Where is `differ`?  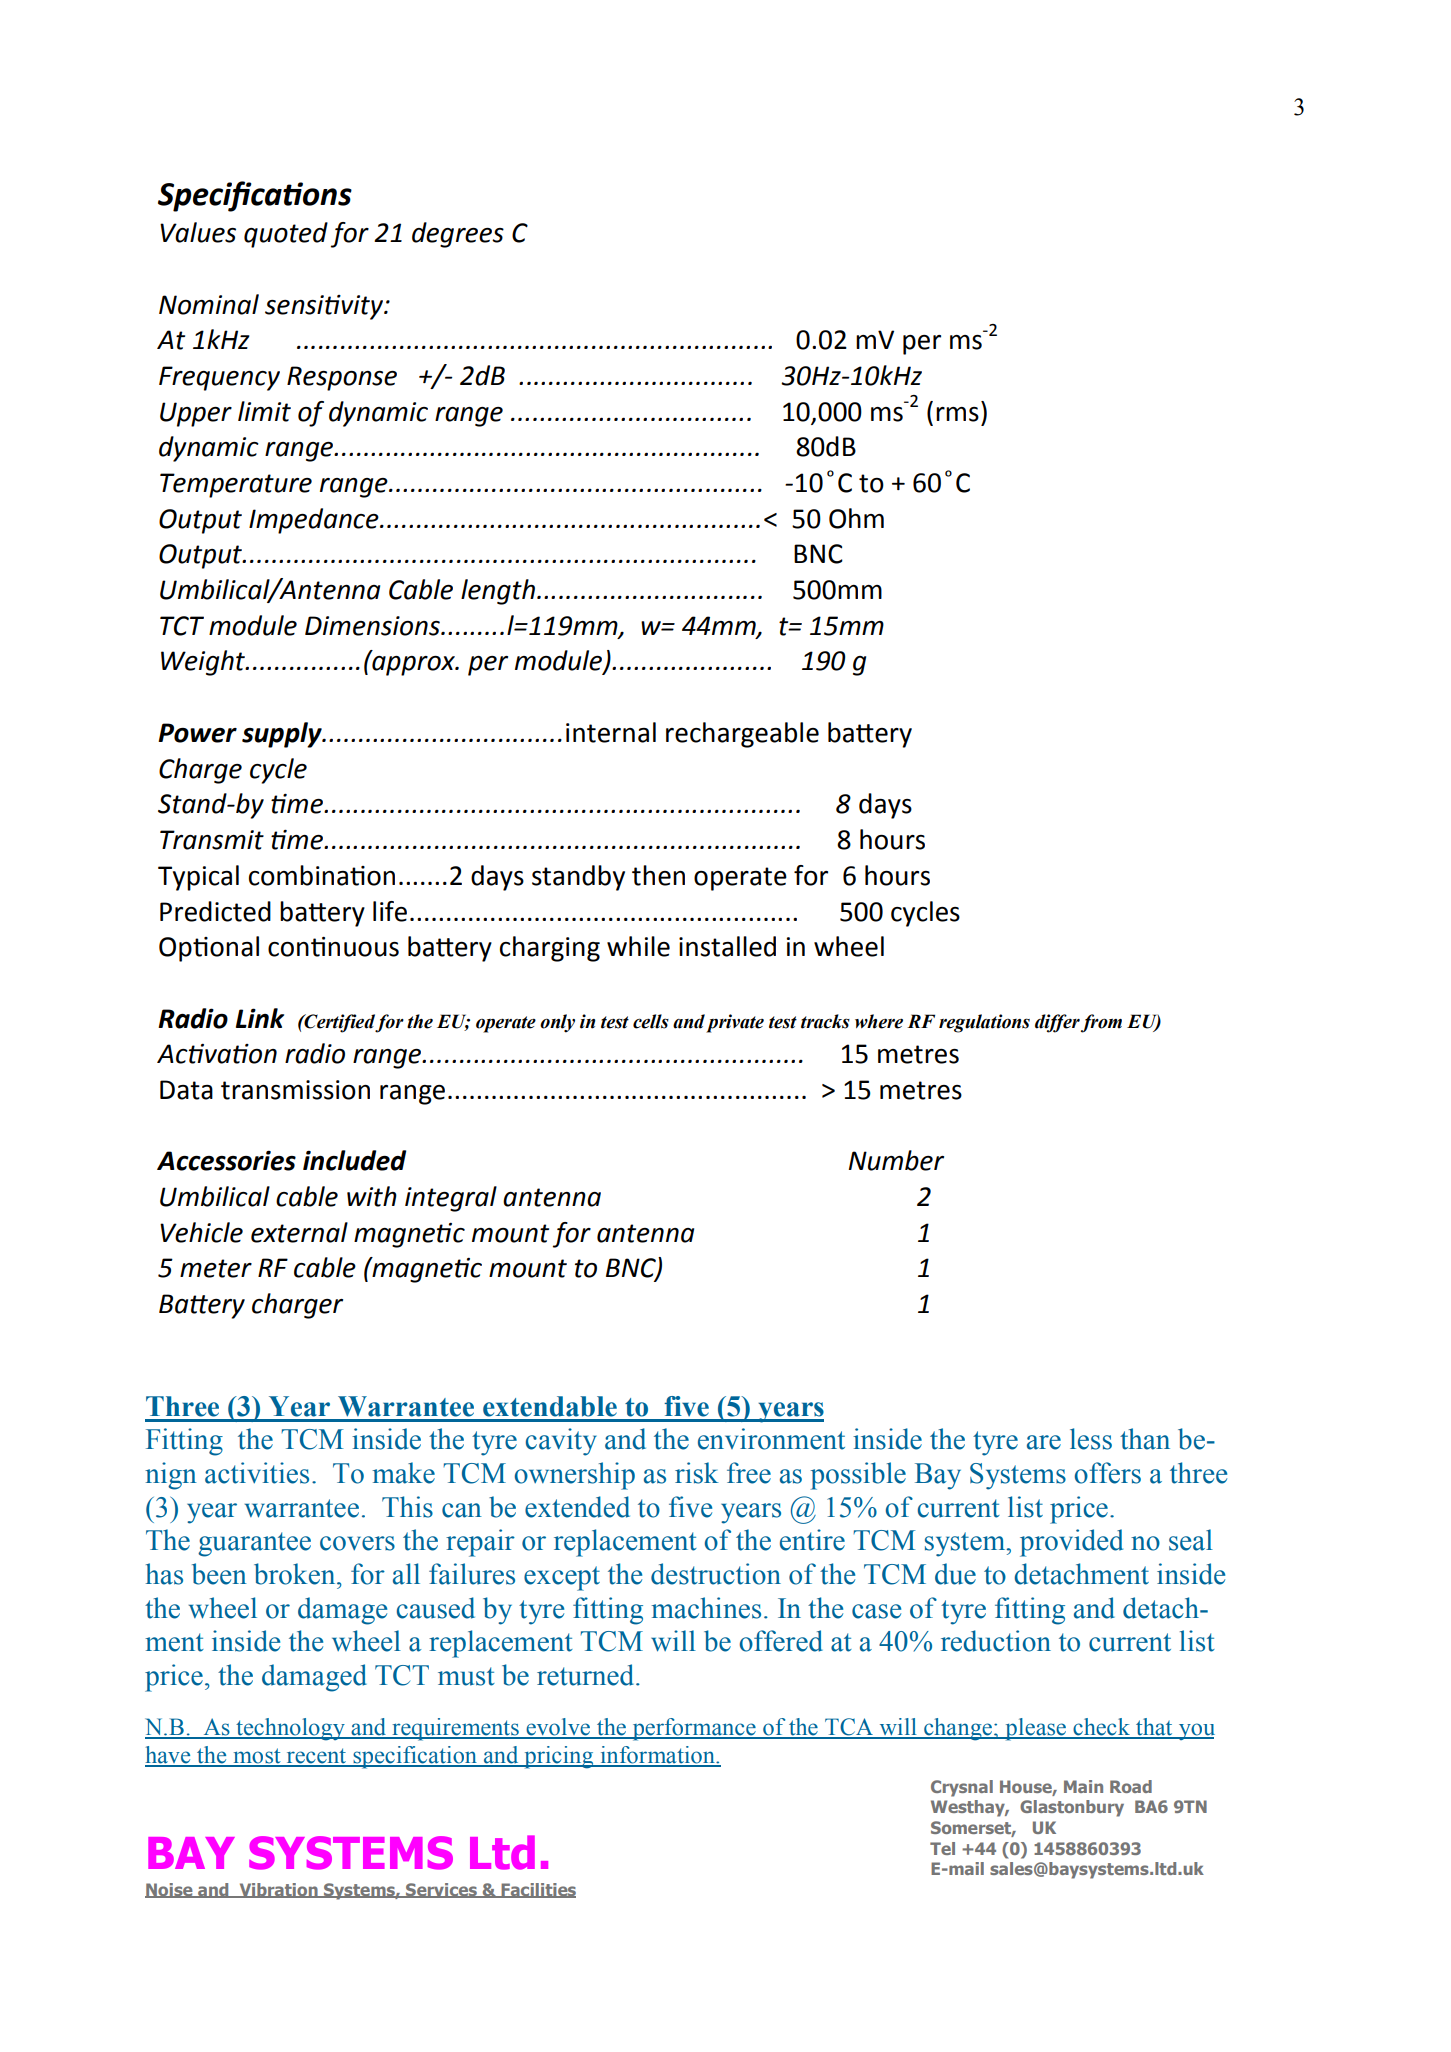
differ is located at coordinates (1057, 1023).
